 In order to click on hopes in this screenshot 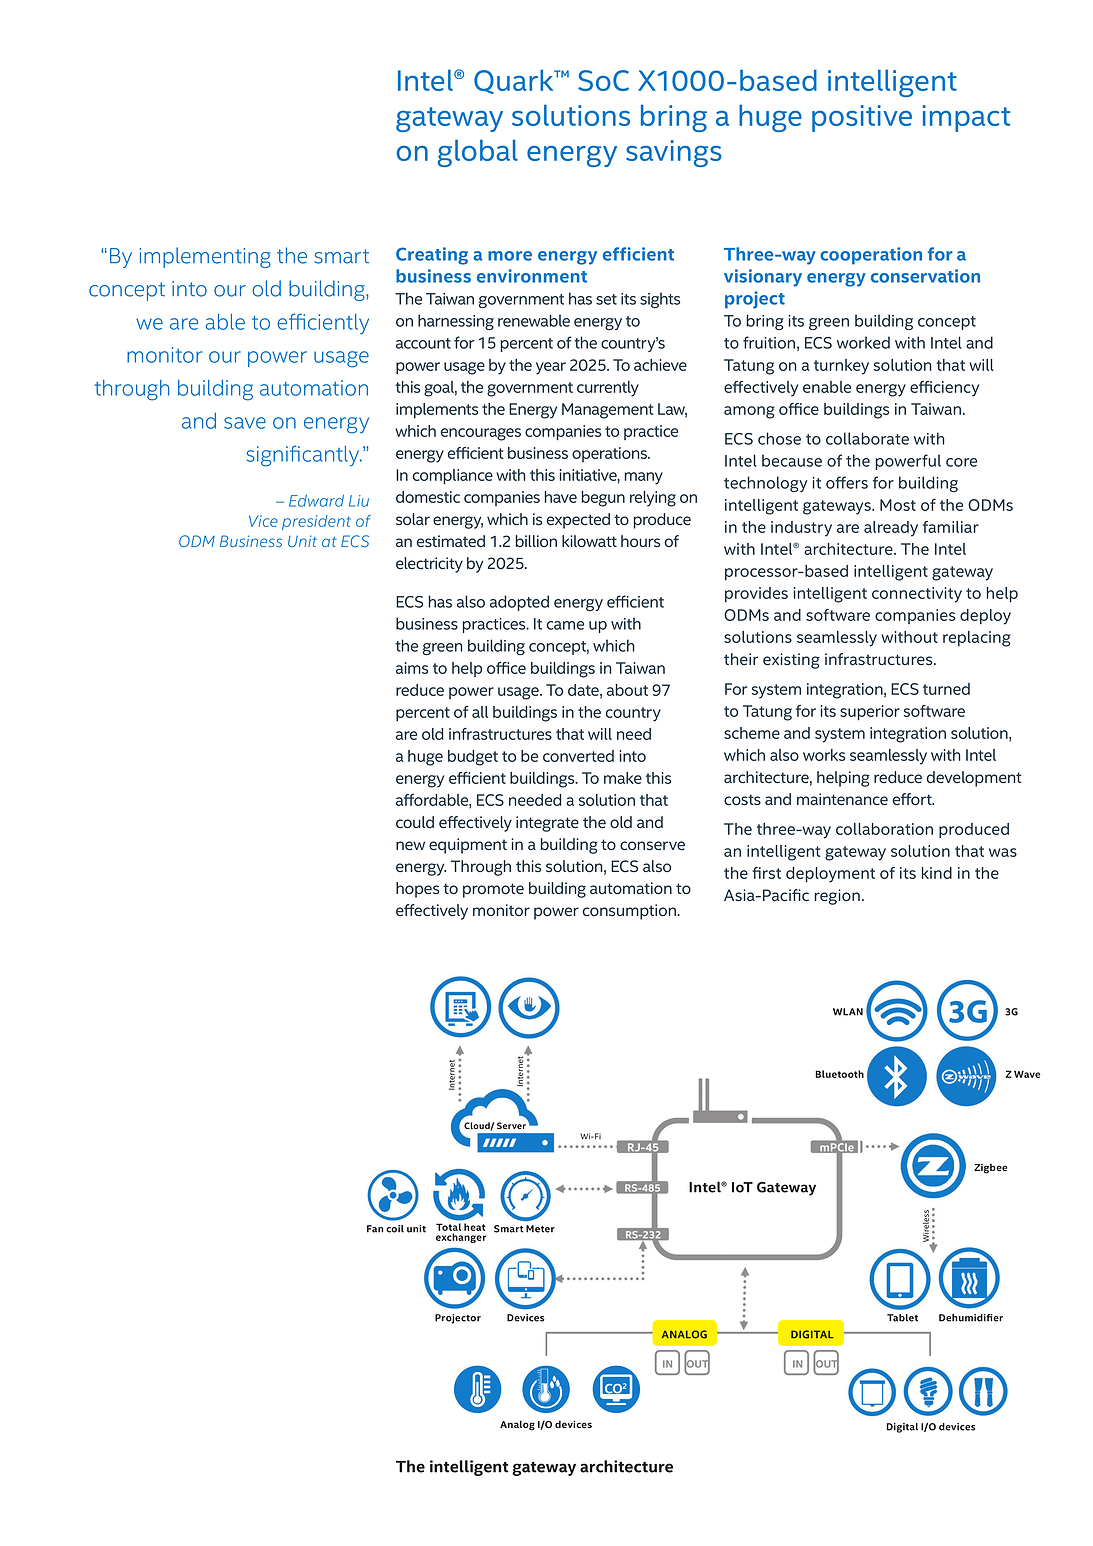, I will do `click(417, 890)`.
